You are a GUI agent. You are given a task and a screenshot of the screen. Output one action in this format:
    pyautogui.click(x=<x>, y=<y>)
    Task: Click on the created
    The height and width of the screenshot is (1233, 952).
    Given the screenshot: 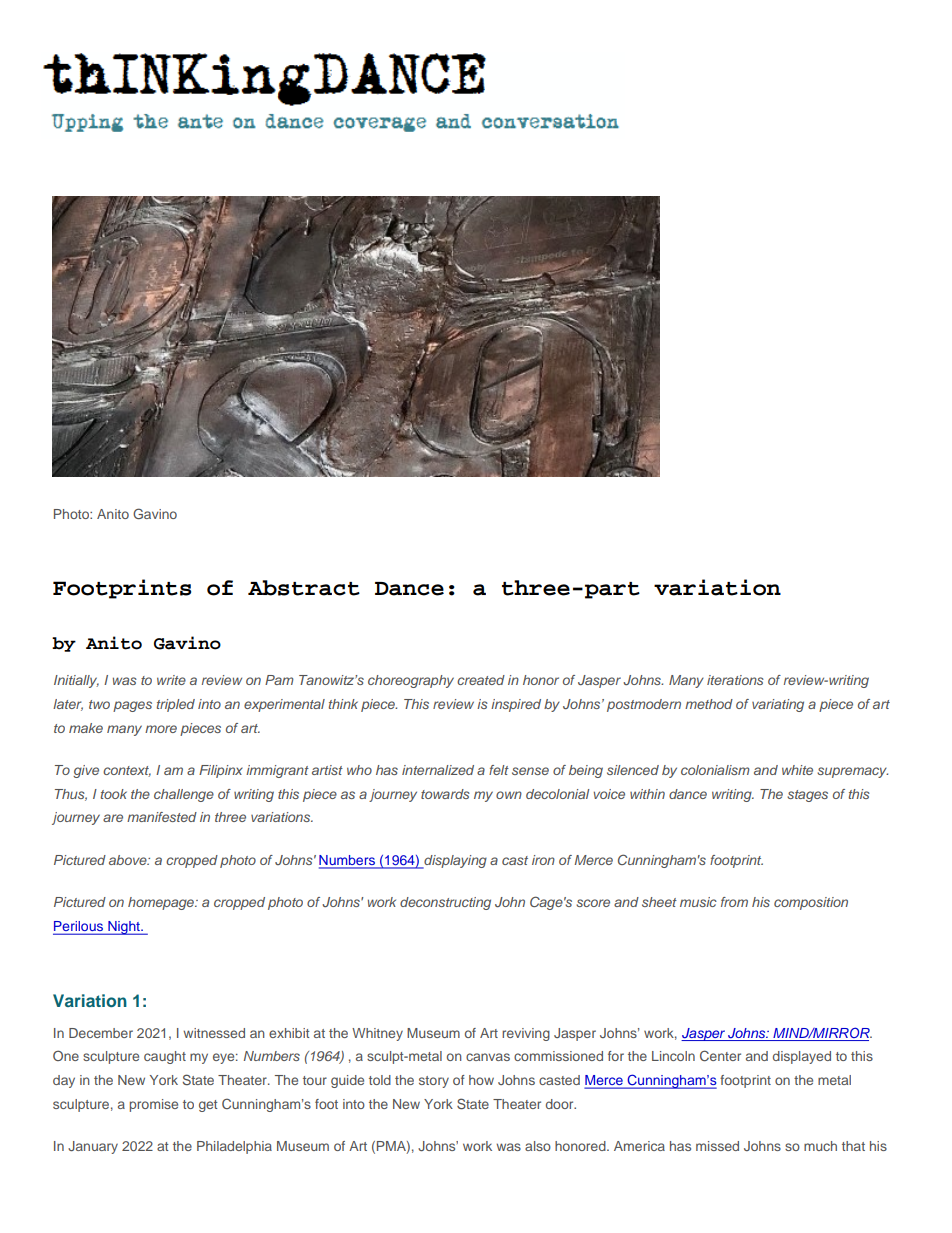 What is the action you would take?
    pyautogui.click(x=481, y=680)
